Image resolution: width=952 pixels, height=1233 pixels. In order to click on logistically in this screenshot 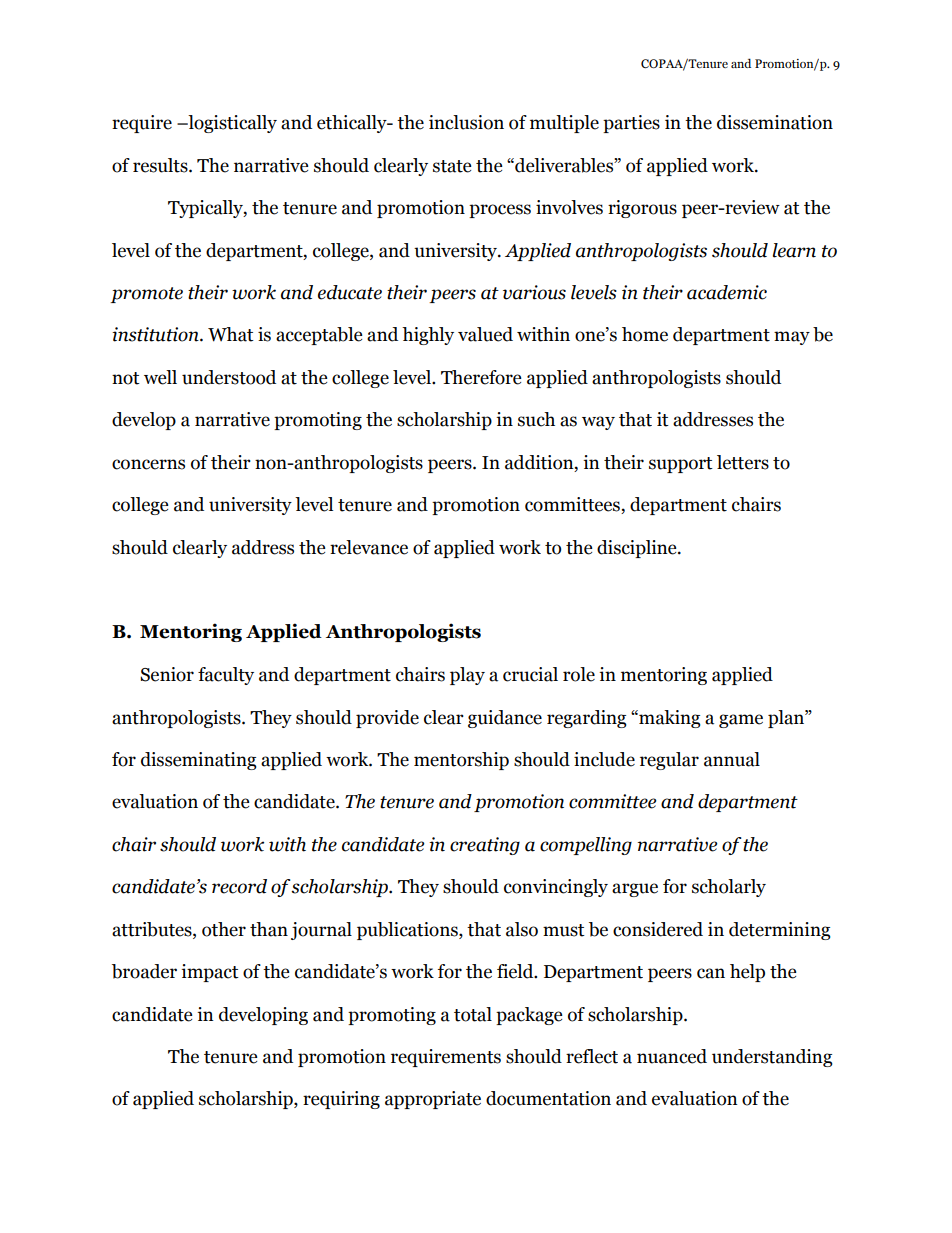, I will do `click(231, 124)`.
